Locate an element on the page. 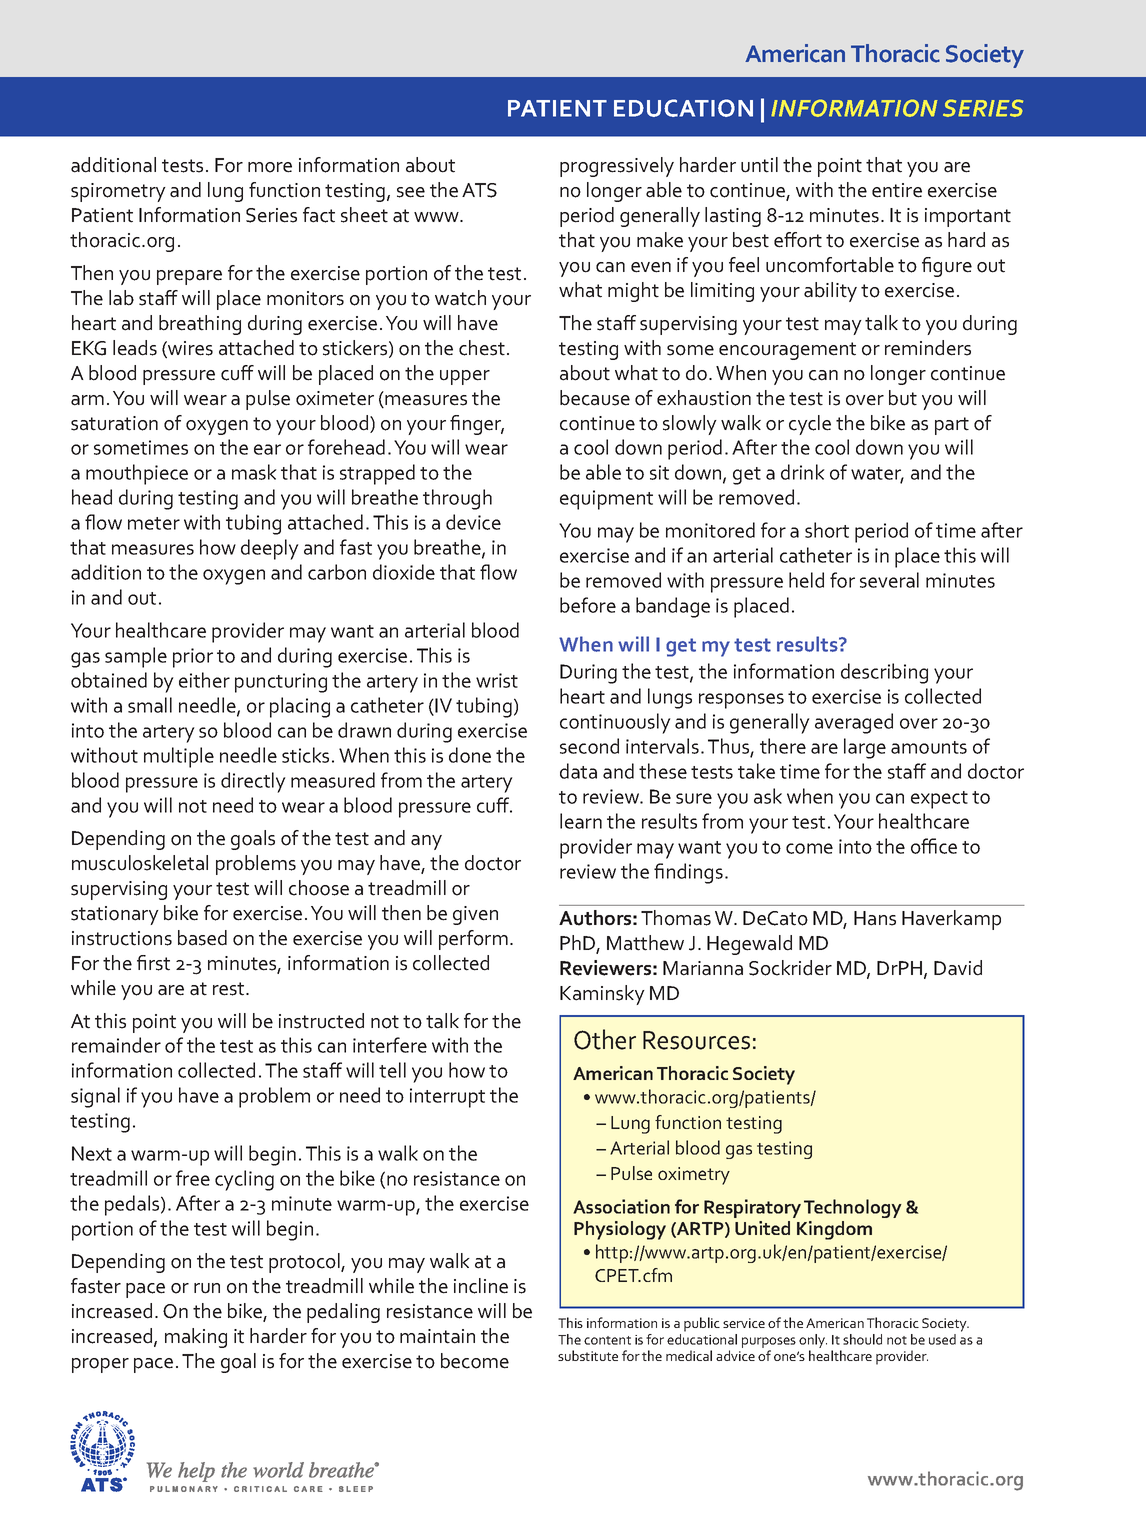  water is located at coordinates (877, 475).
